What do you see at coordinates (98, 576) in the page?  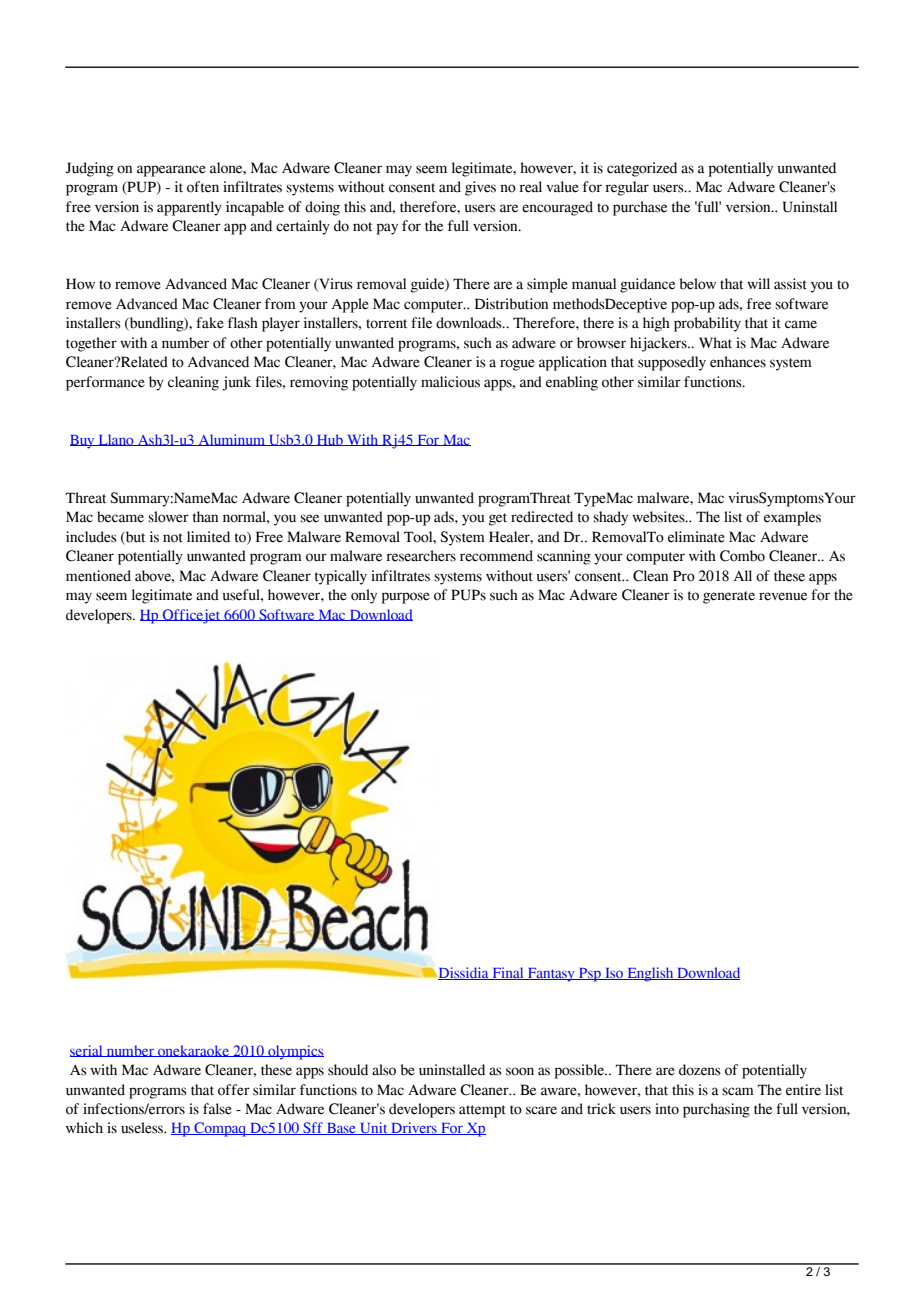 I see `mentioned` at bounding box center [98, 576].
